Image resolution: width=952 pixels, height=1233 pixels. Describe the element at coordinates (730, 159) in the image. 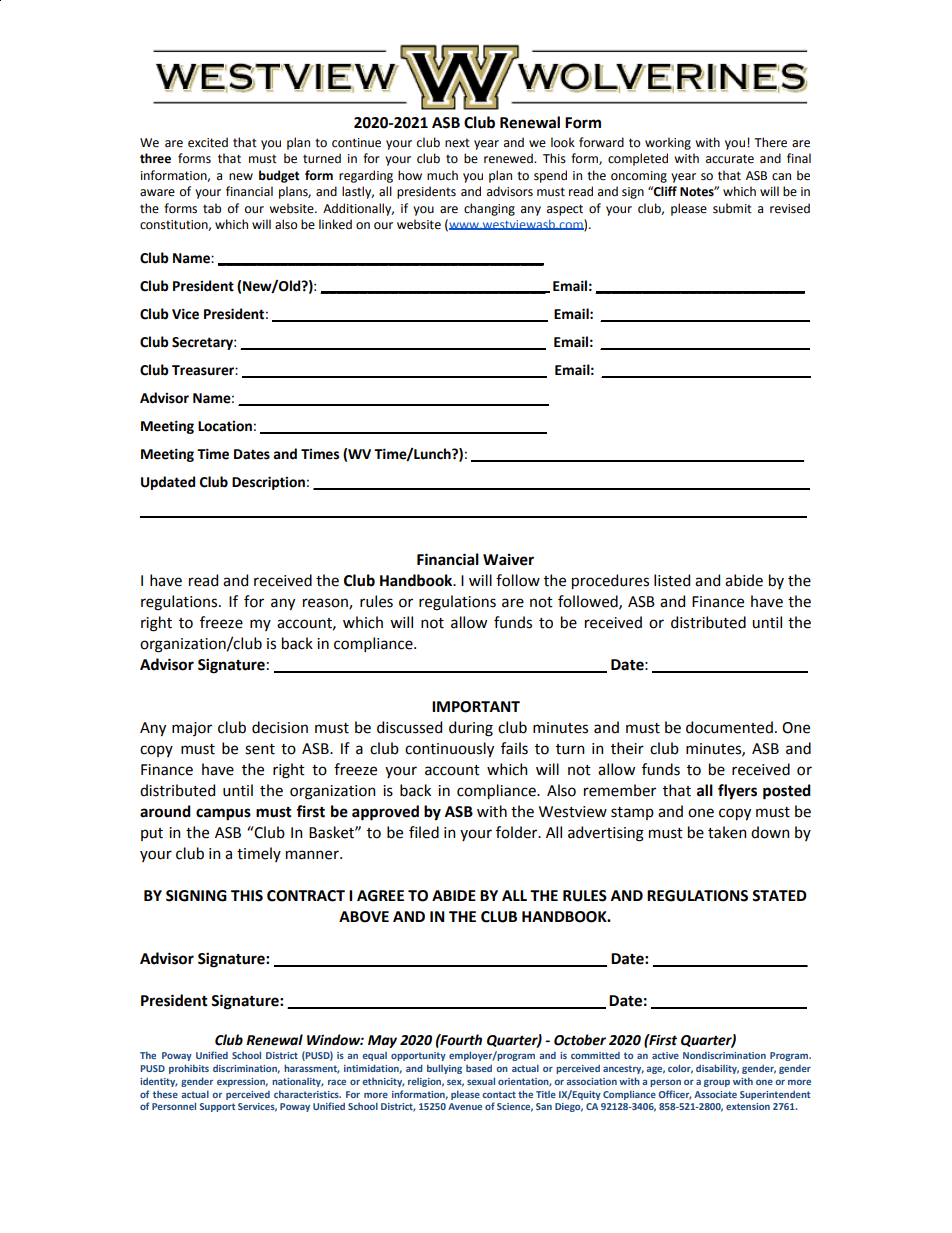

I see `accurate` at that location.
